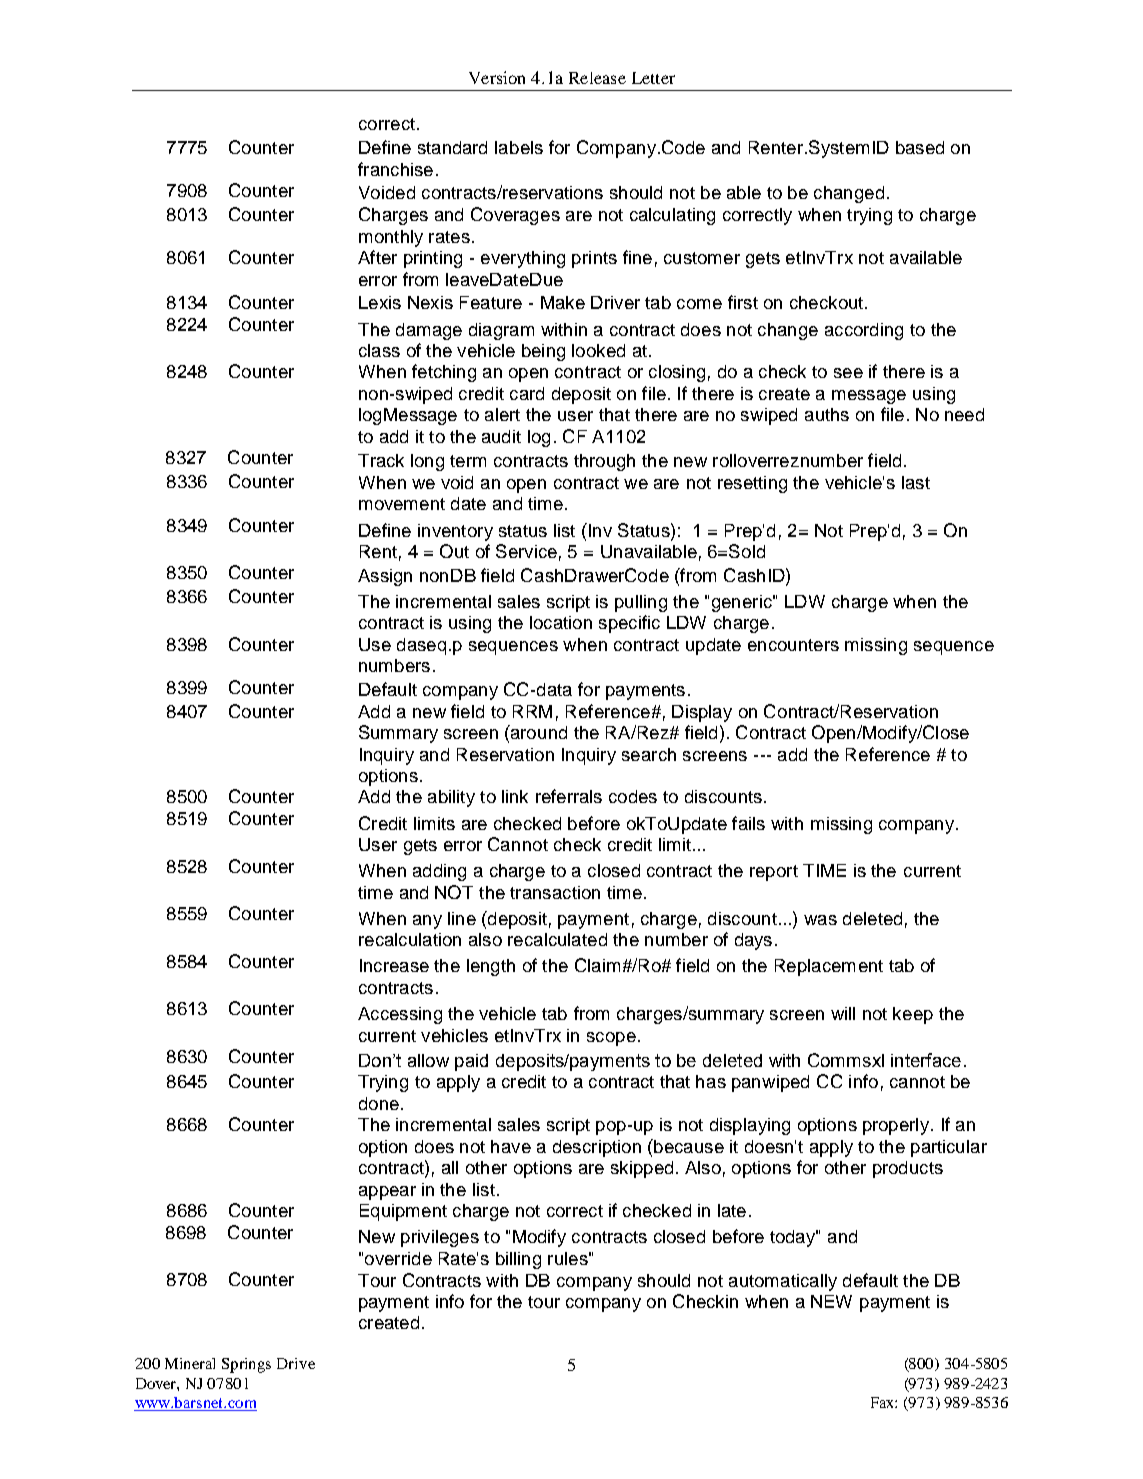  What do you see at coordinates (402, 504) in the page?
I see `movement` at bounding box center [402, 504].
